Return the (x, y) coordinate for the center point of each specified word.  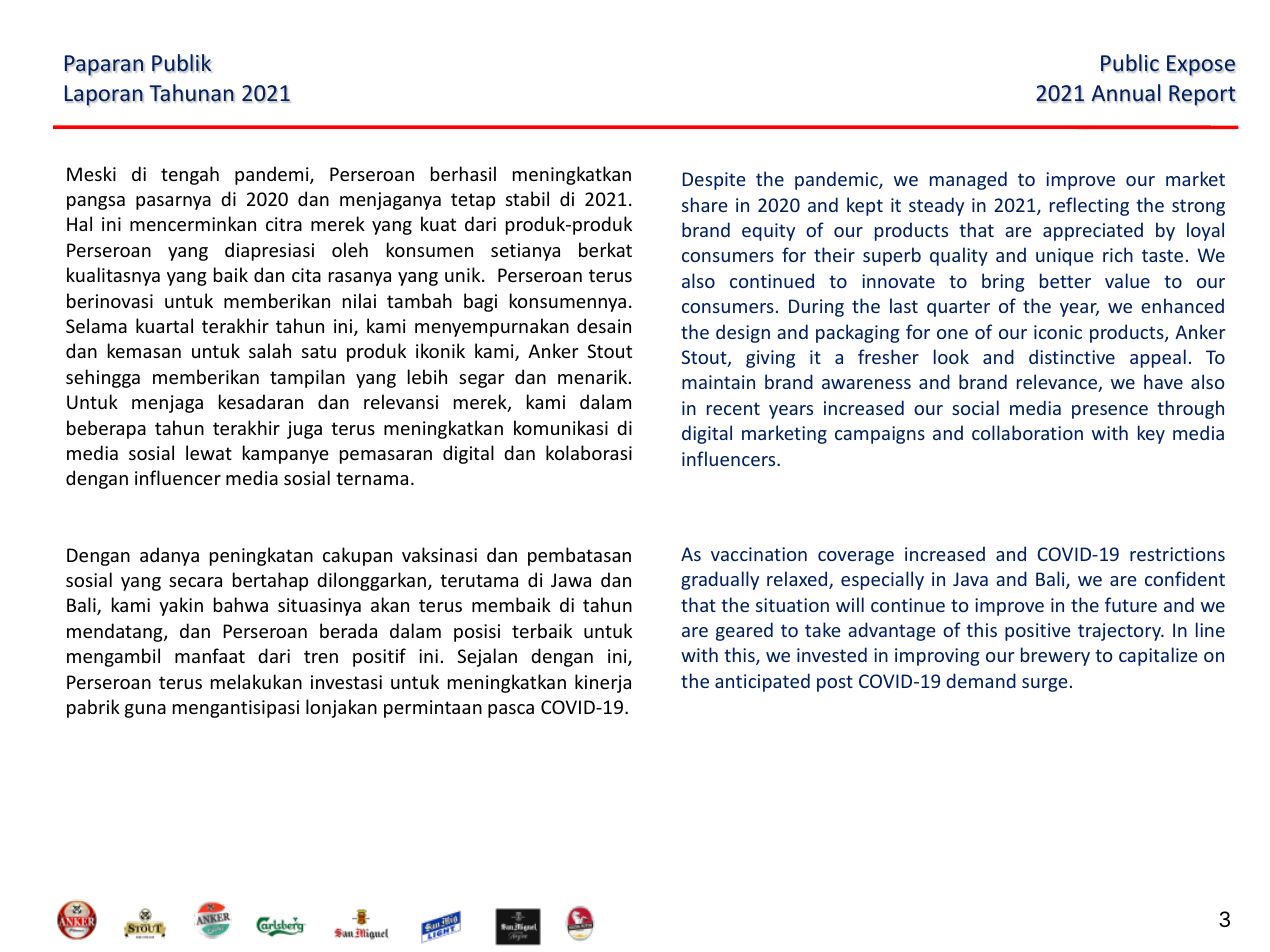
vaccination (759, 554)
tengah (190, 175)
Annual (1126, 93)
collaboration (1027, 432)
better (1065, 280)
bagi (480, 302)
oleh (350, 249)
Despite (714, 181)
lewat (209, 452)
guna (145, 711)
